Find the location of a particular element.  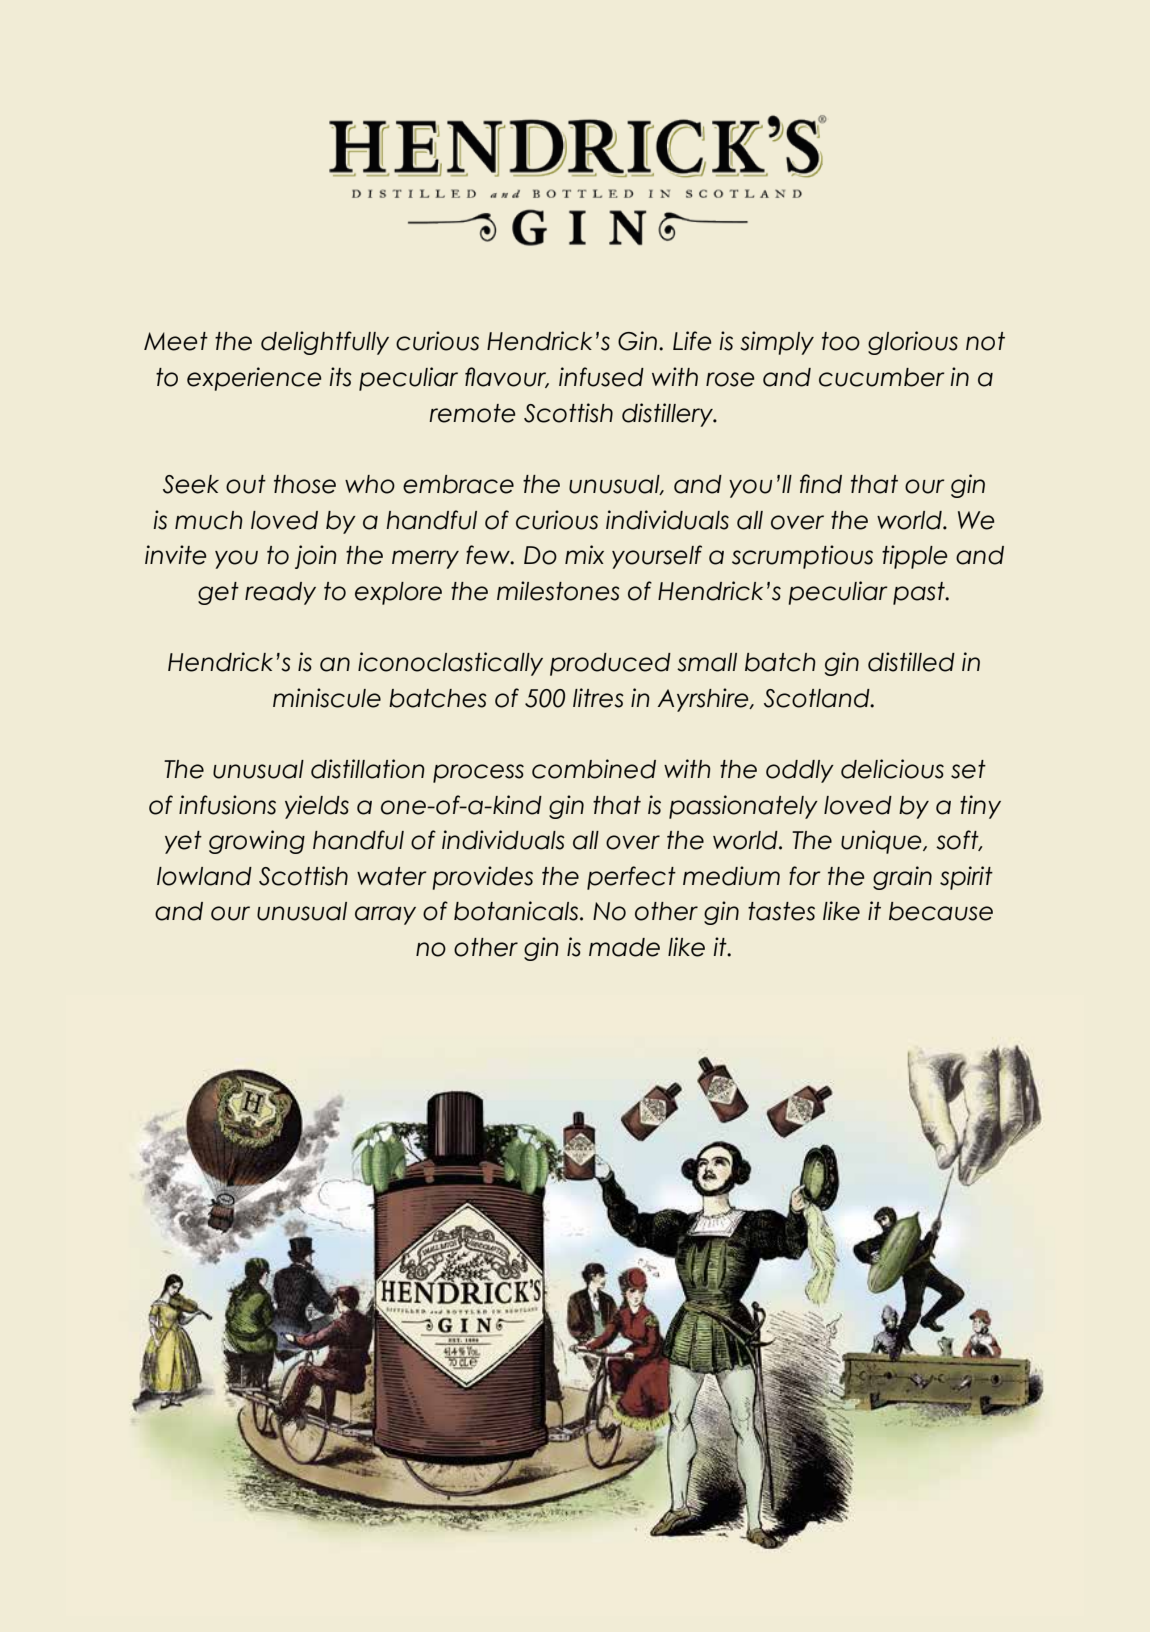

ready is located at coordinates (280, 593).
